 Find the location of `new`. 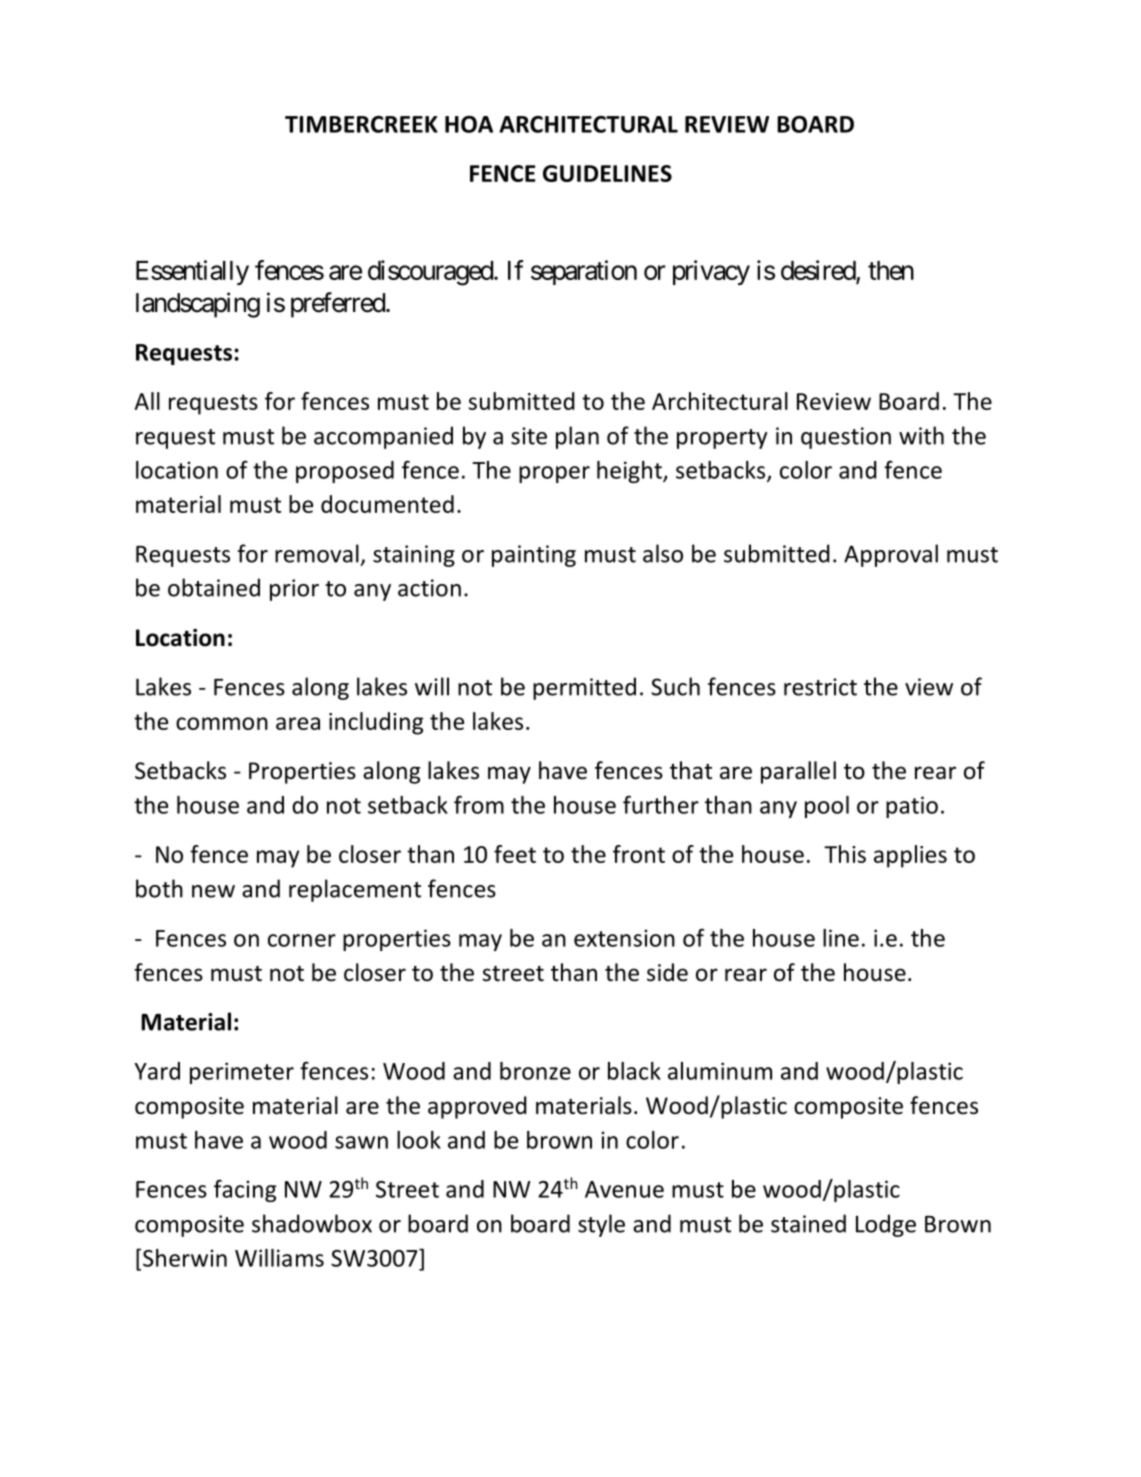

new is located at coordinates (213, 891).
